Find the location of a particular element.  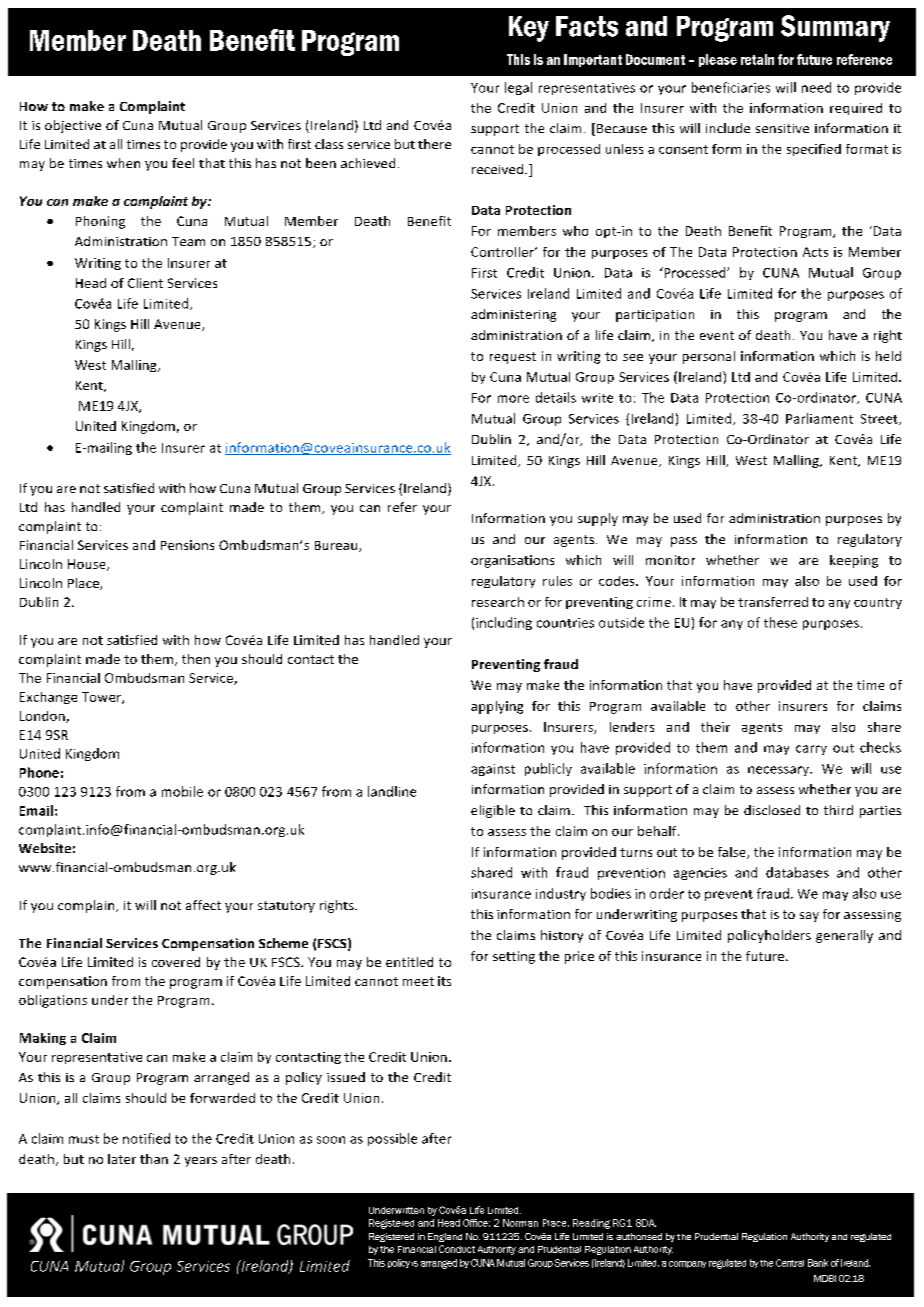

than is located at coordinates (154, 1159).
